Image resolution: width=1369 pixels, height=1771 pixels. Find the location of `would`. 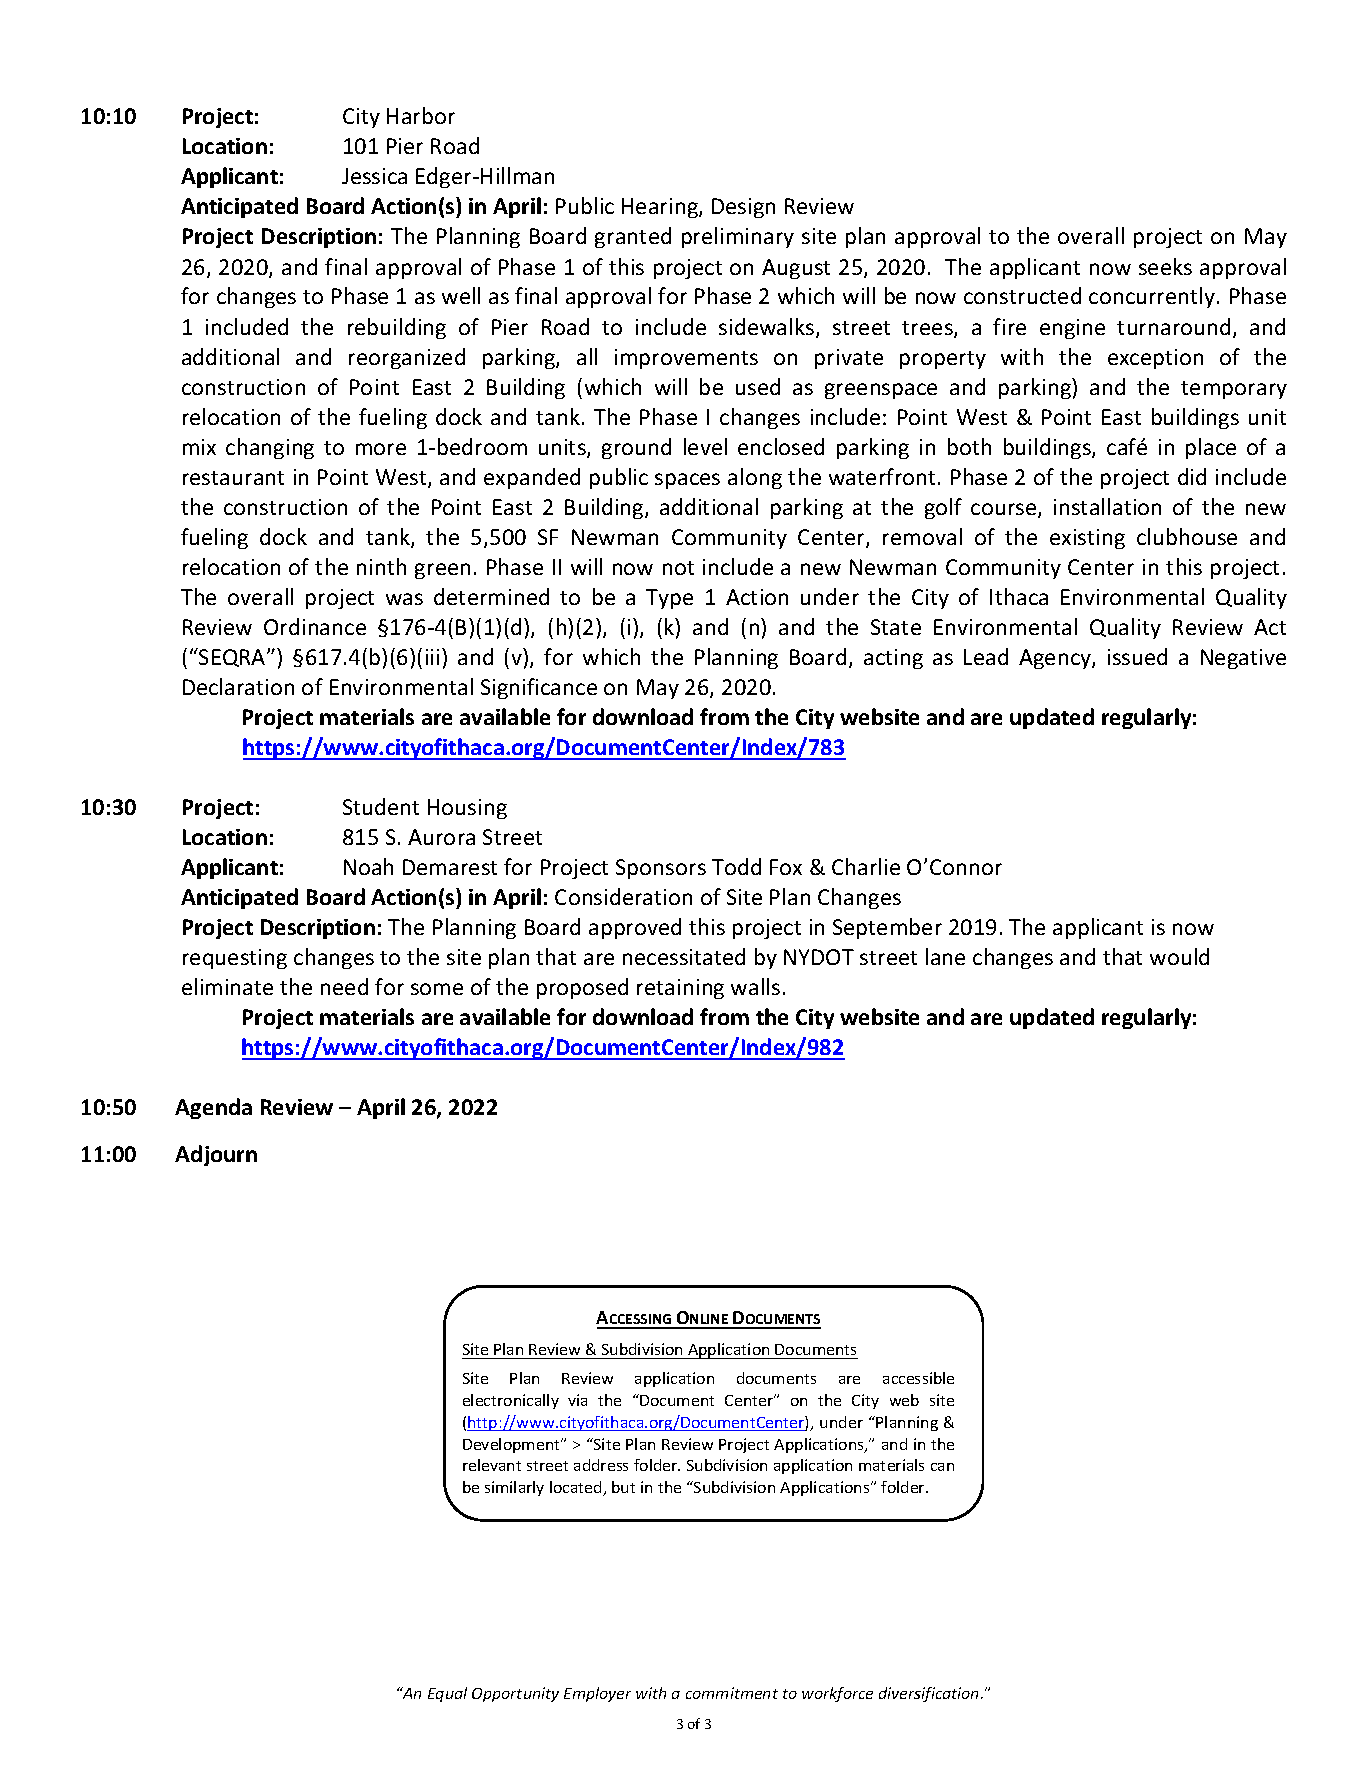

would is located at coordinates (1179, 956).
